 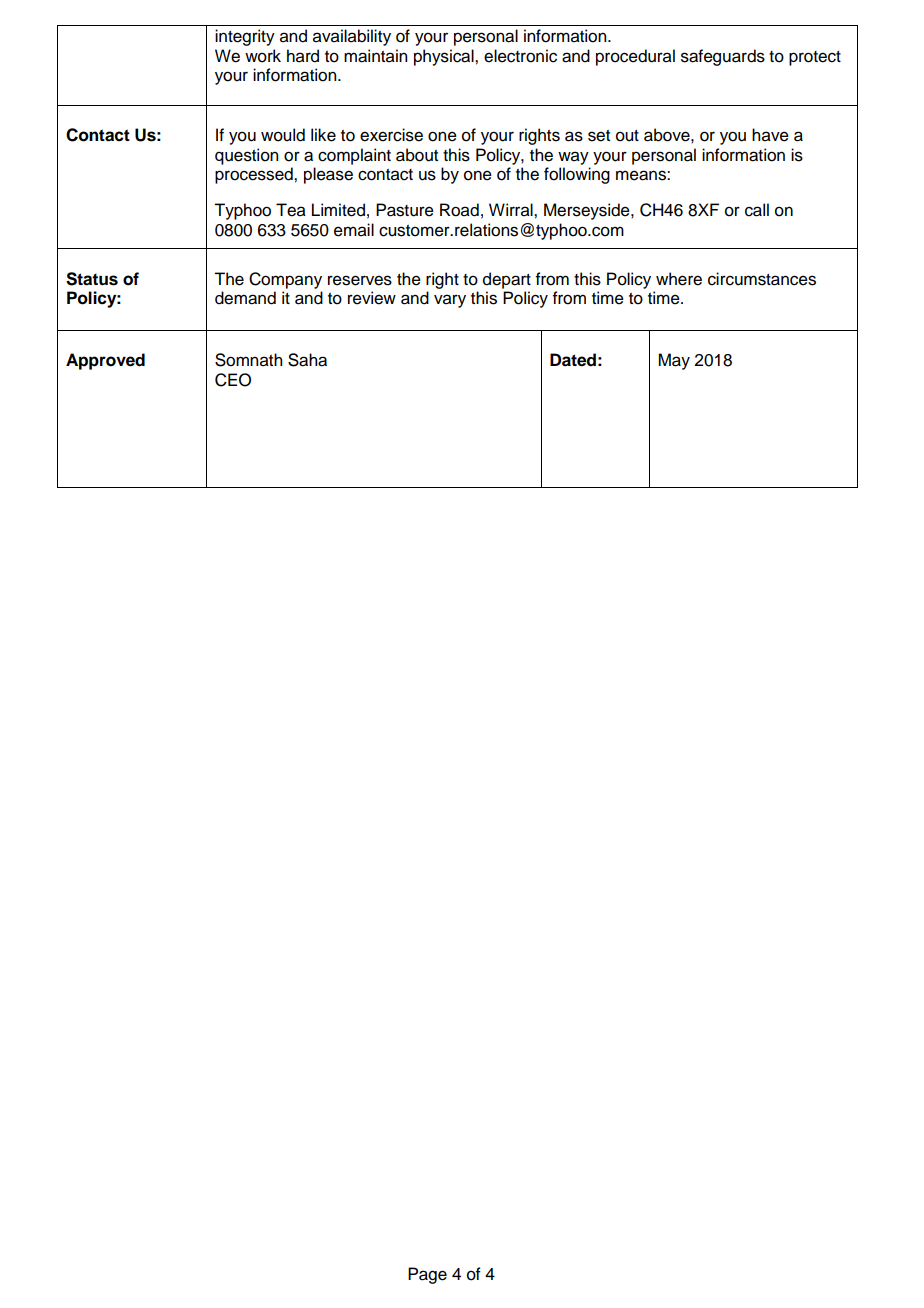 What do you see at coordinates (679, 279) in the image?
I see `where` at bounding box center [679, 279].
